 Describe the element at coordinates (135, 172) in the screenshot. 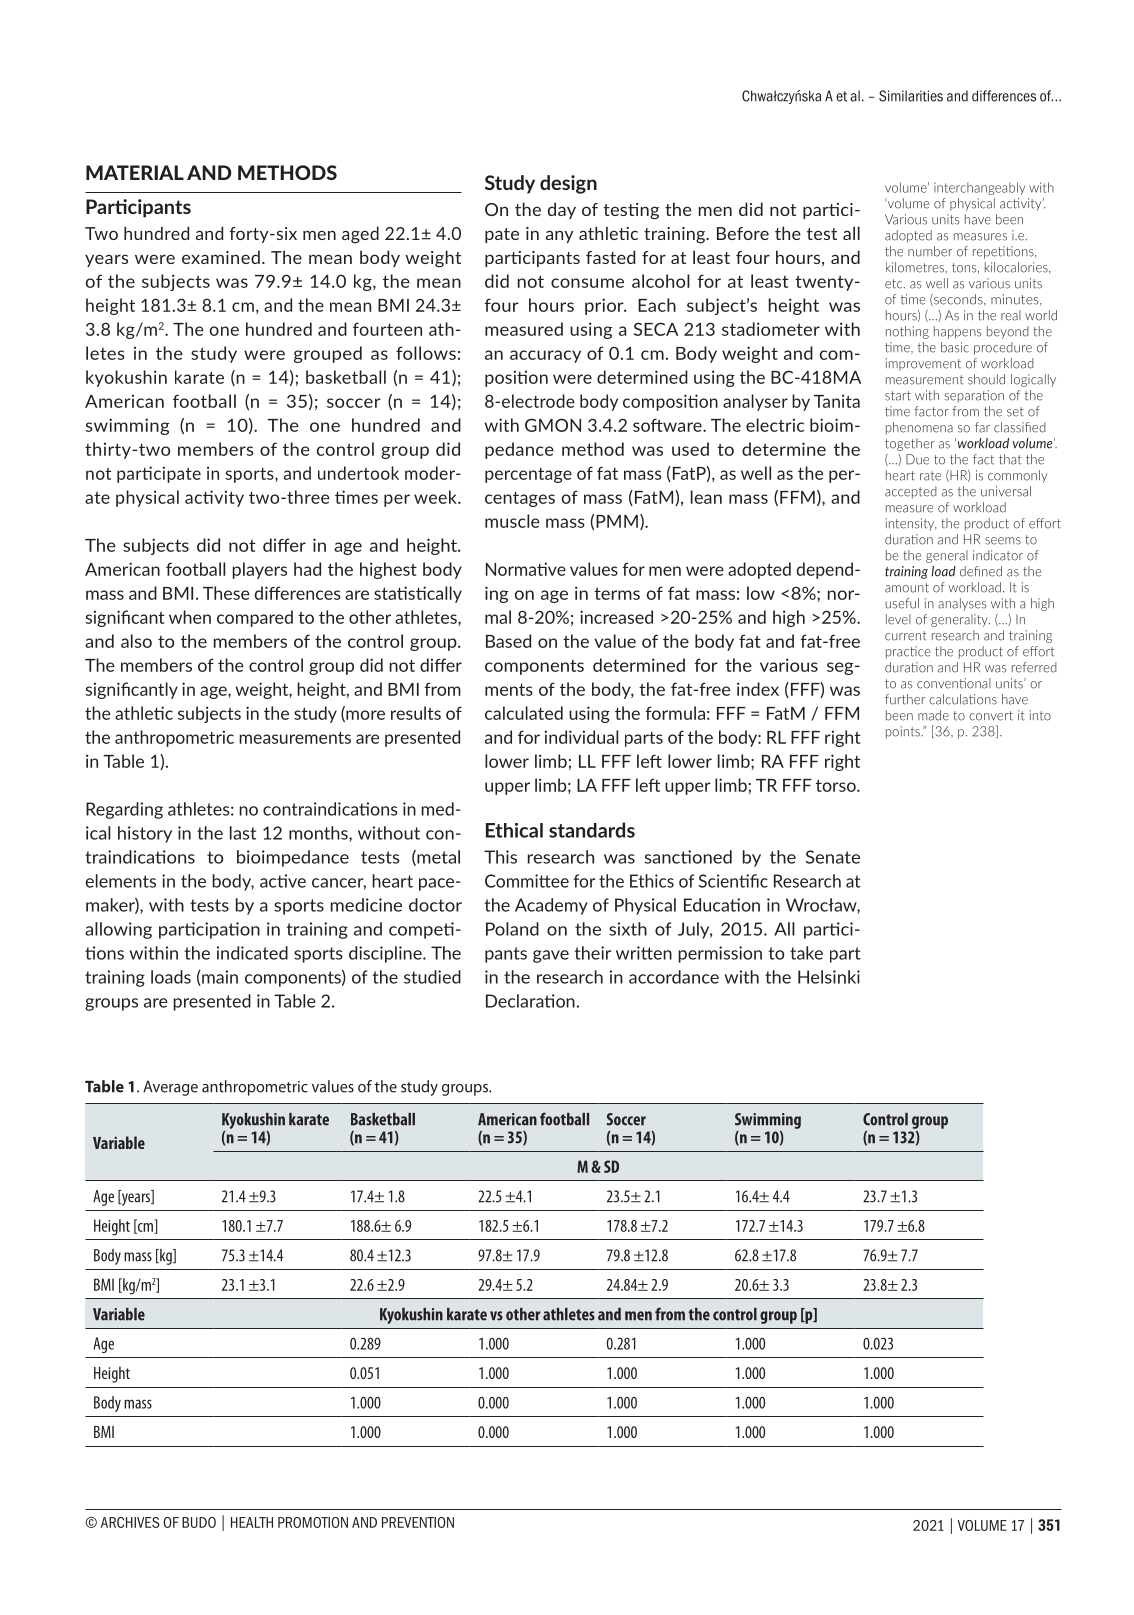

I see `MATERIAL` at that location.
